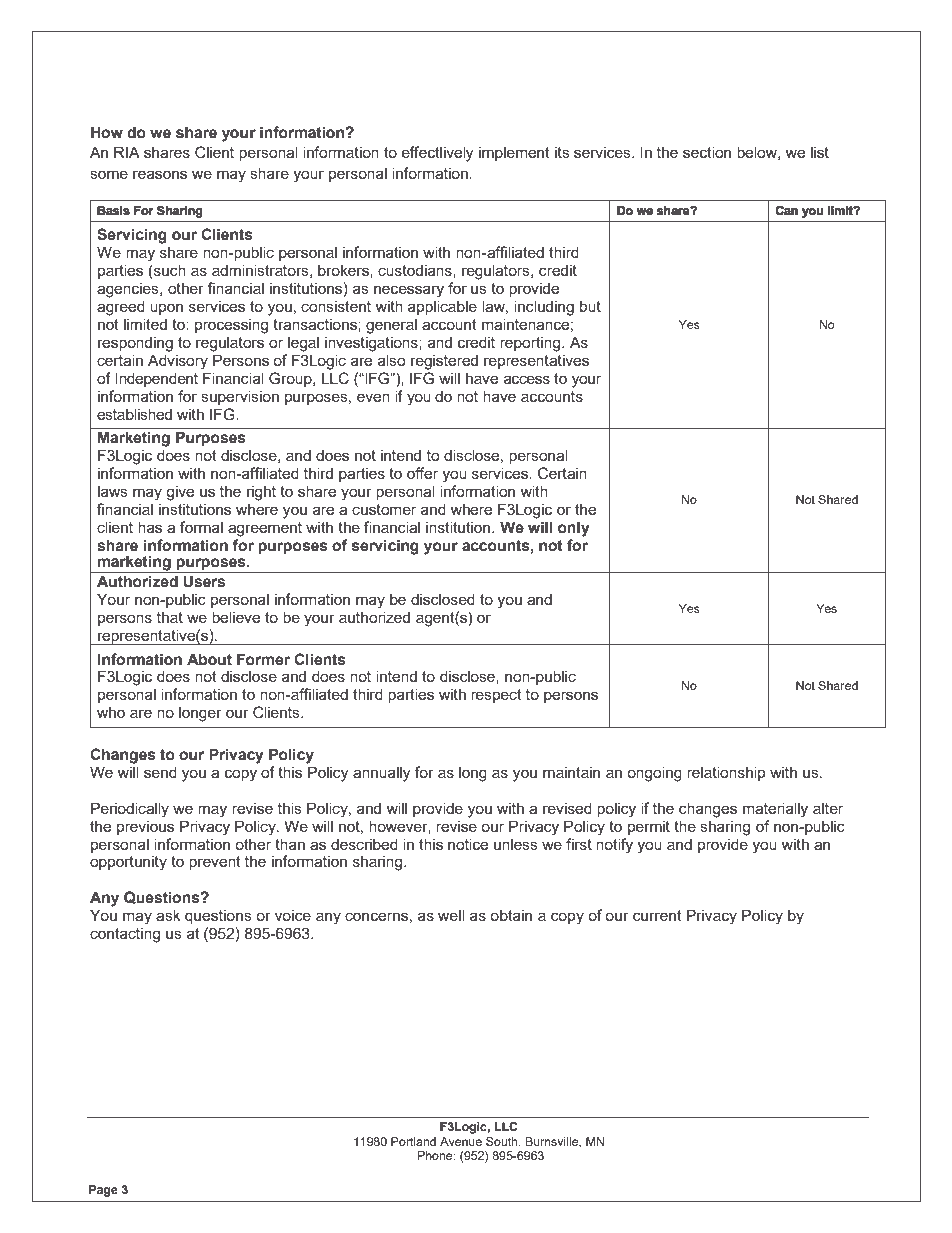 The image size is (952, 1233). Describe the element at coordinates (451, 915) in the page. I see `well` at that location.
